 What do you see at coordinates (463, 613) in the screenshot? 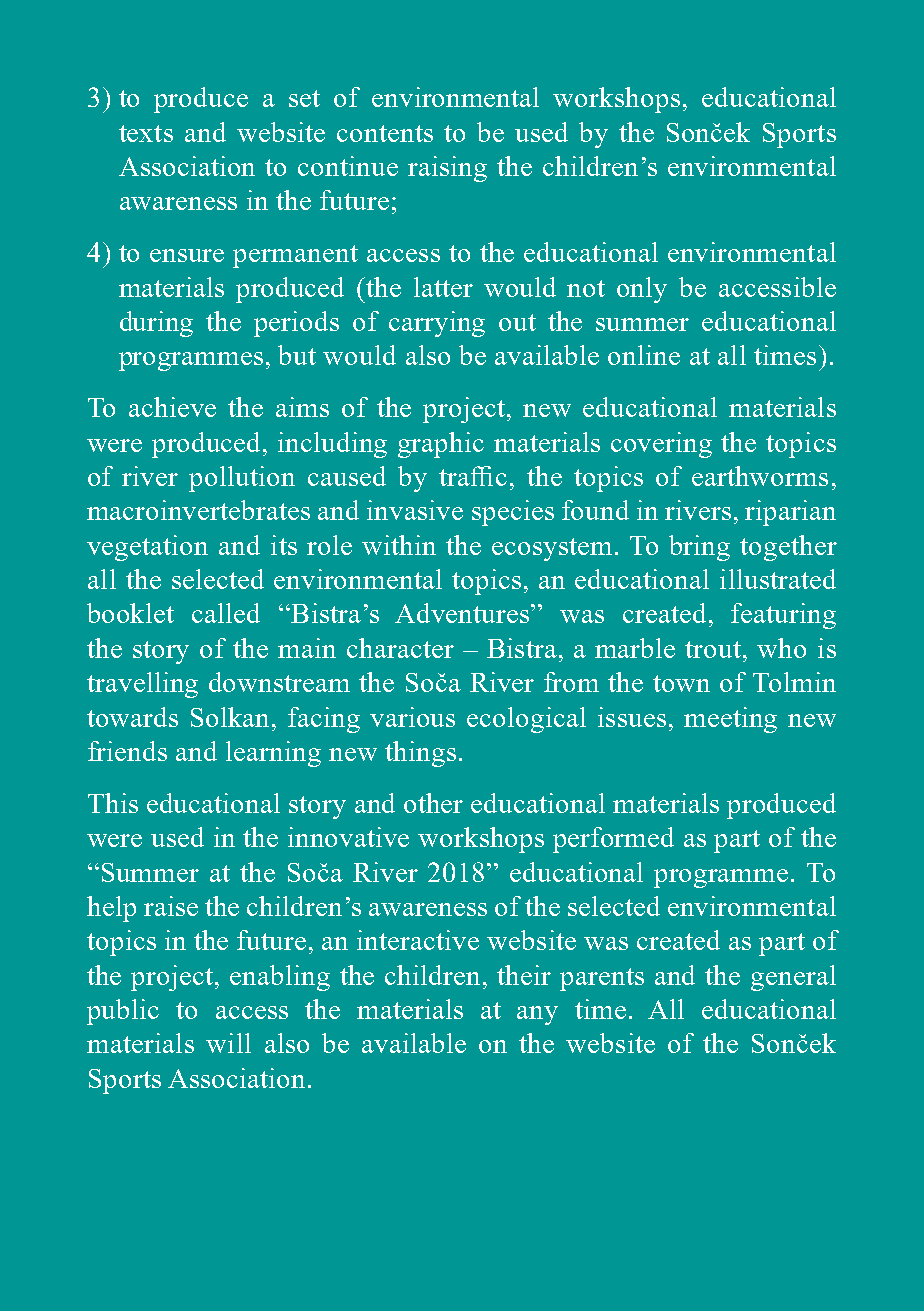
I see `Adventures` at bounding box center [463, 613].
